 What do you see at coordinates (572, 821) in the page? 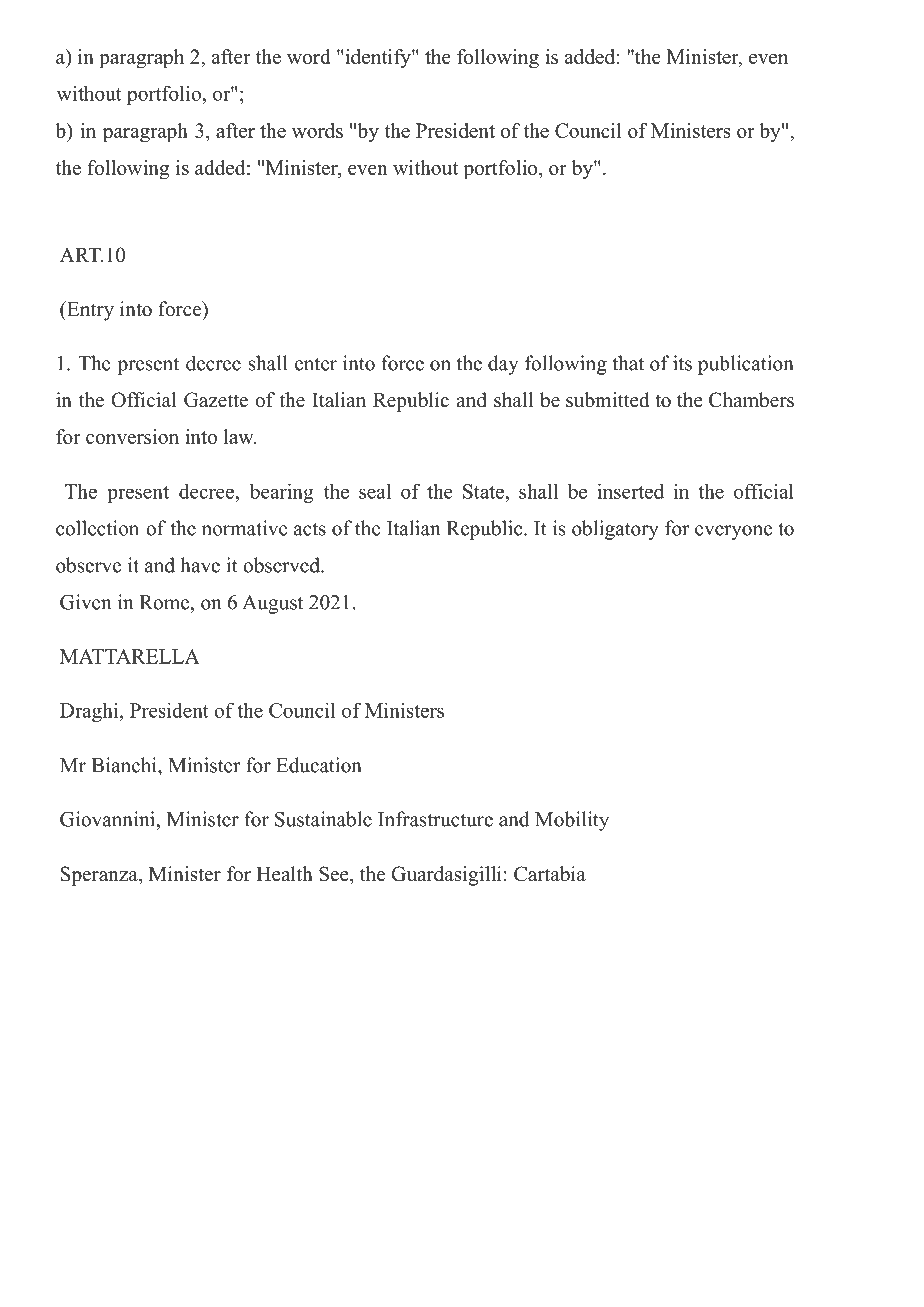
I see `Mobility` at bounding box center [572, 821].
